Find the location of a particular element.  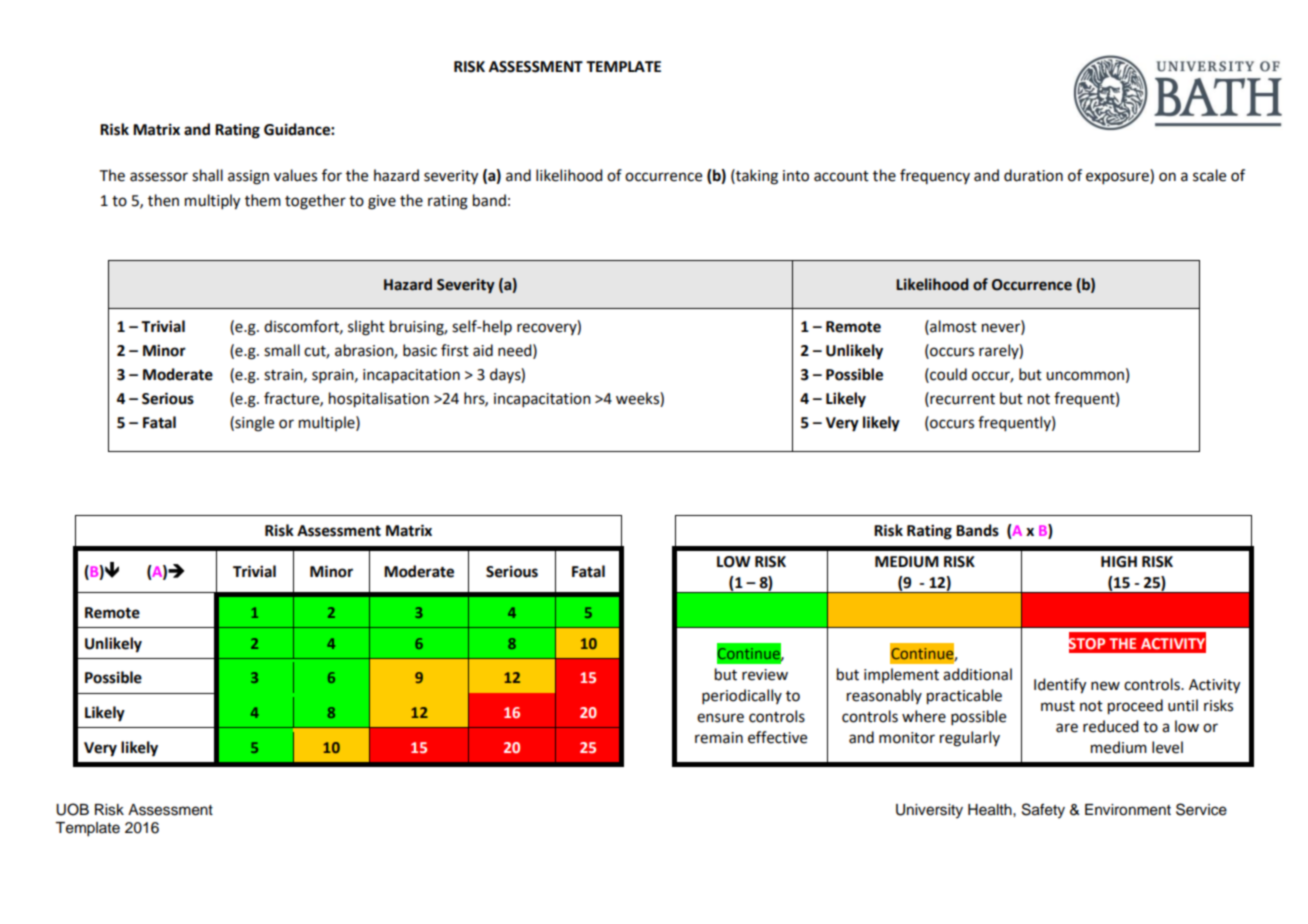

them is located at coordinates (263, 200).
